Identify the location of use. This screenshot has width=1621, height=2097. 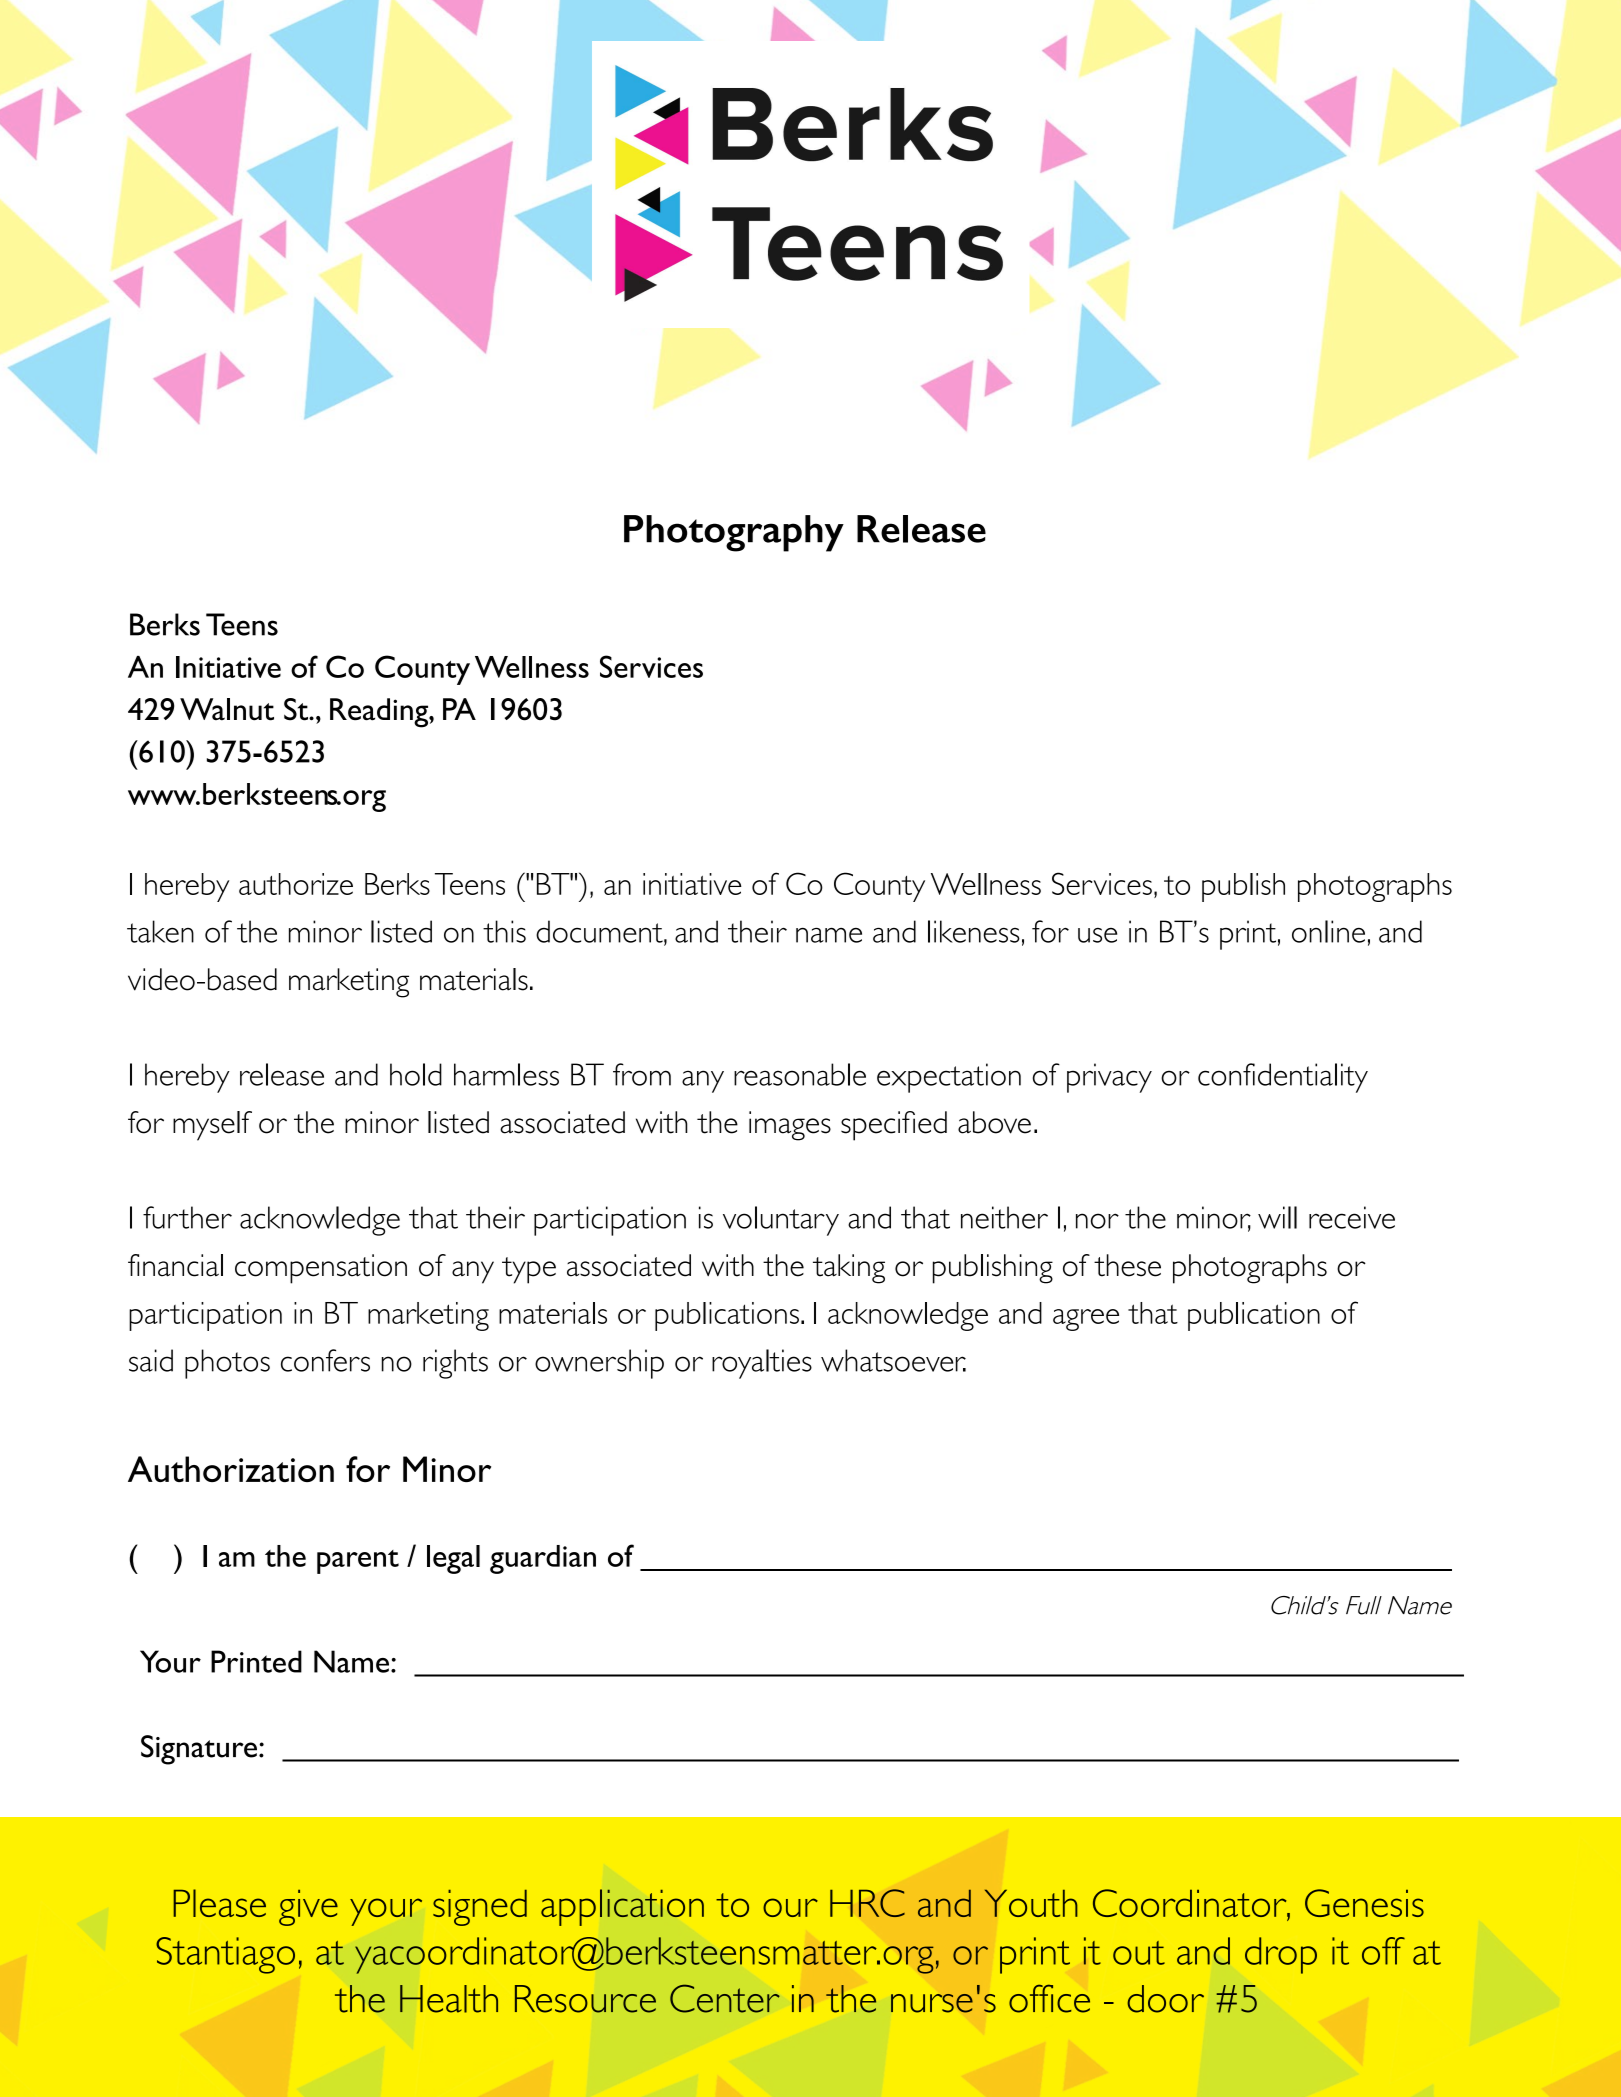
(1097, 935).
